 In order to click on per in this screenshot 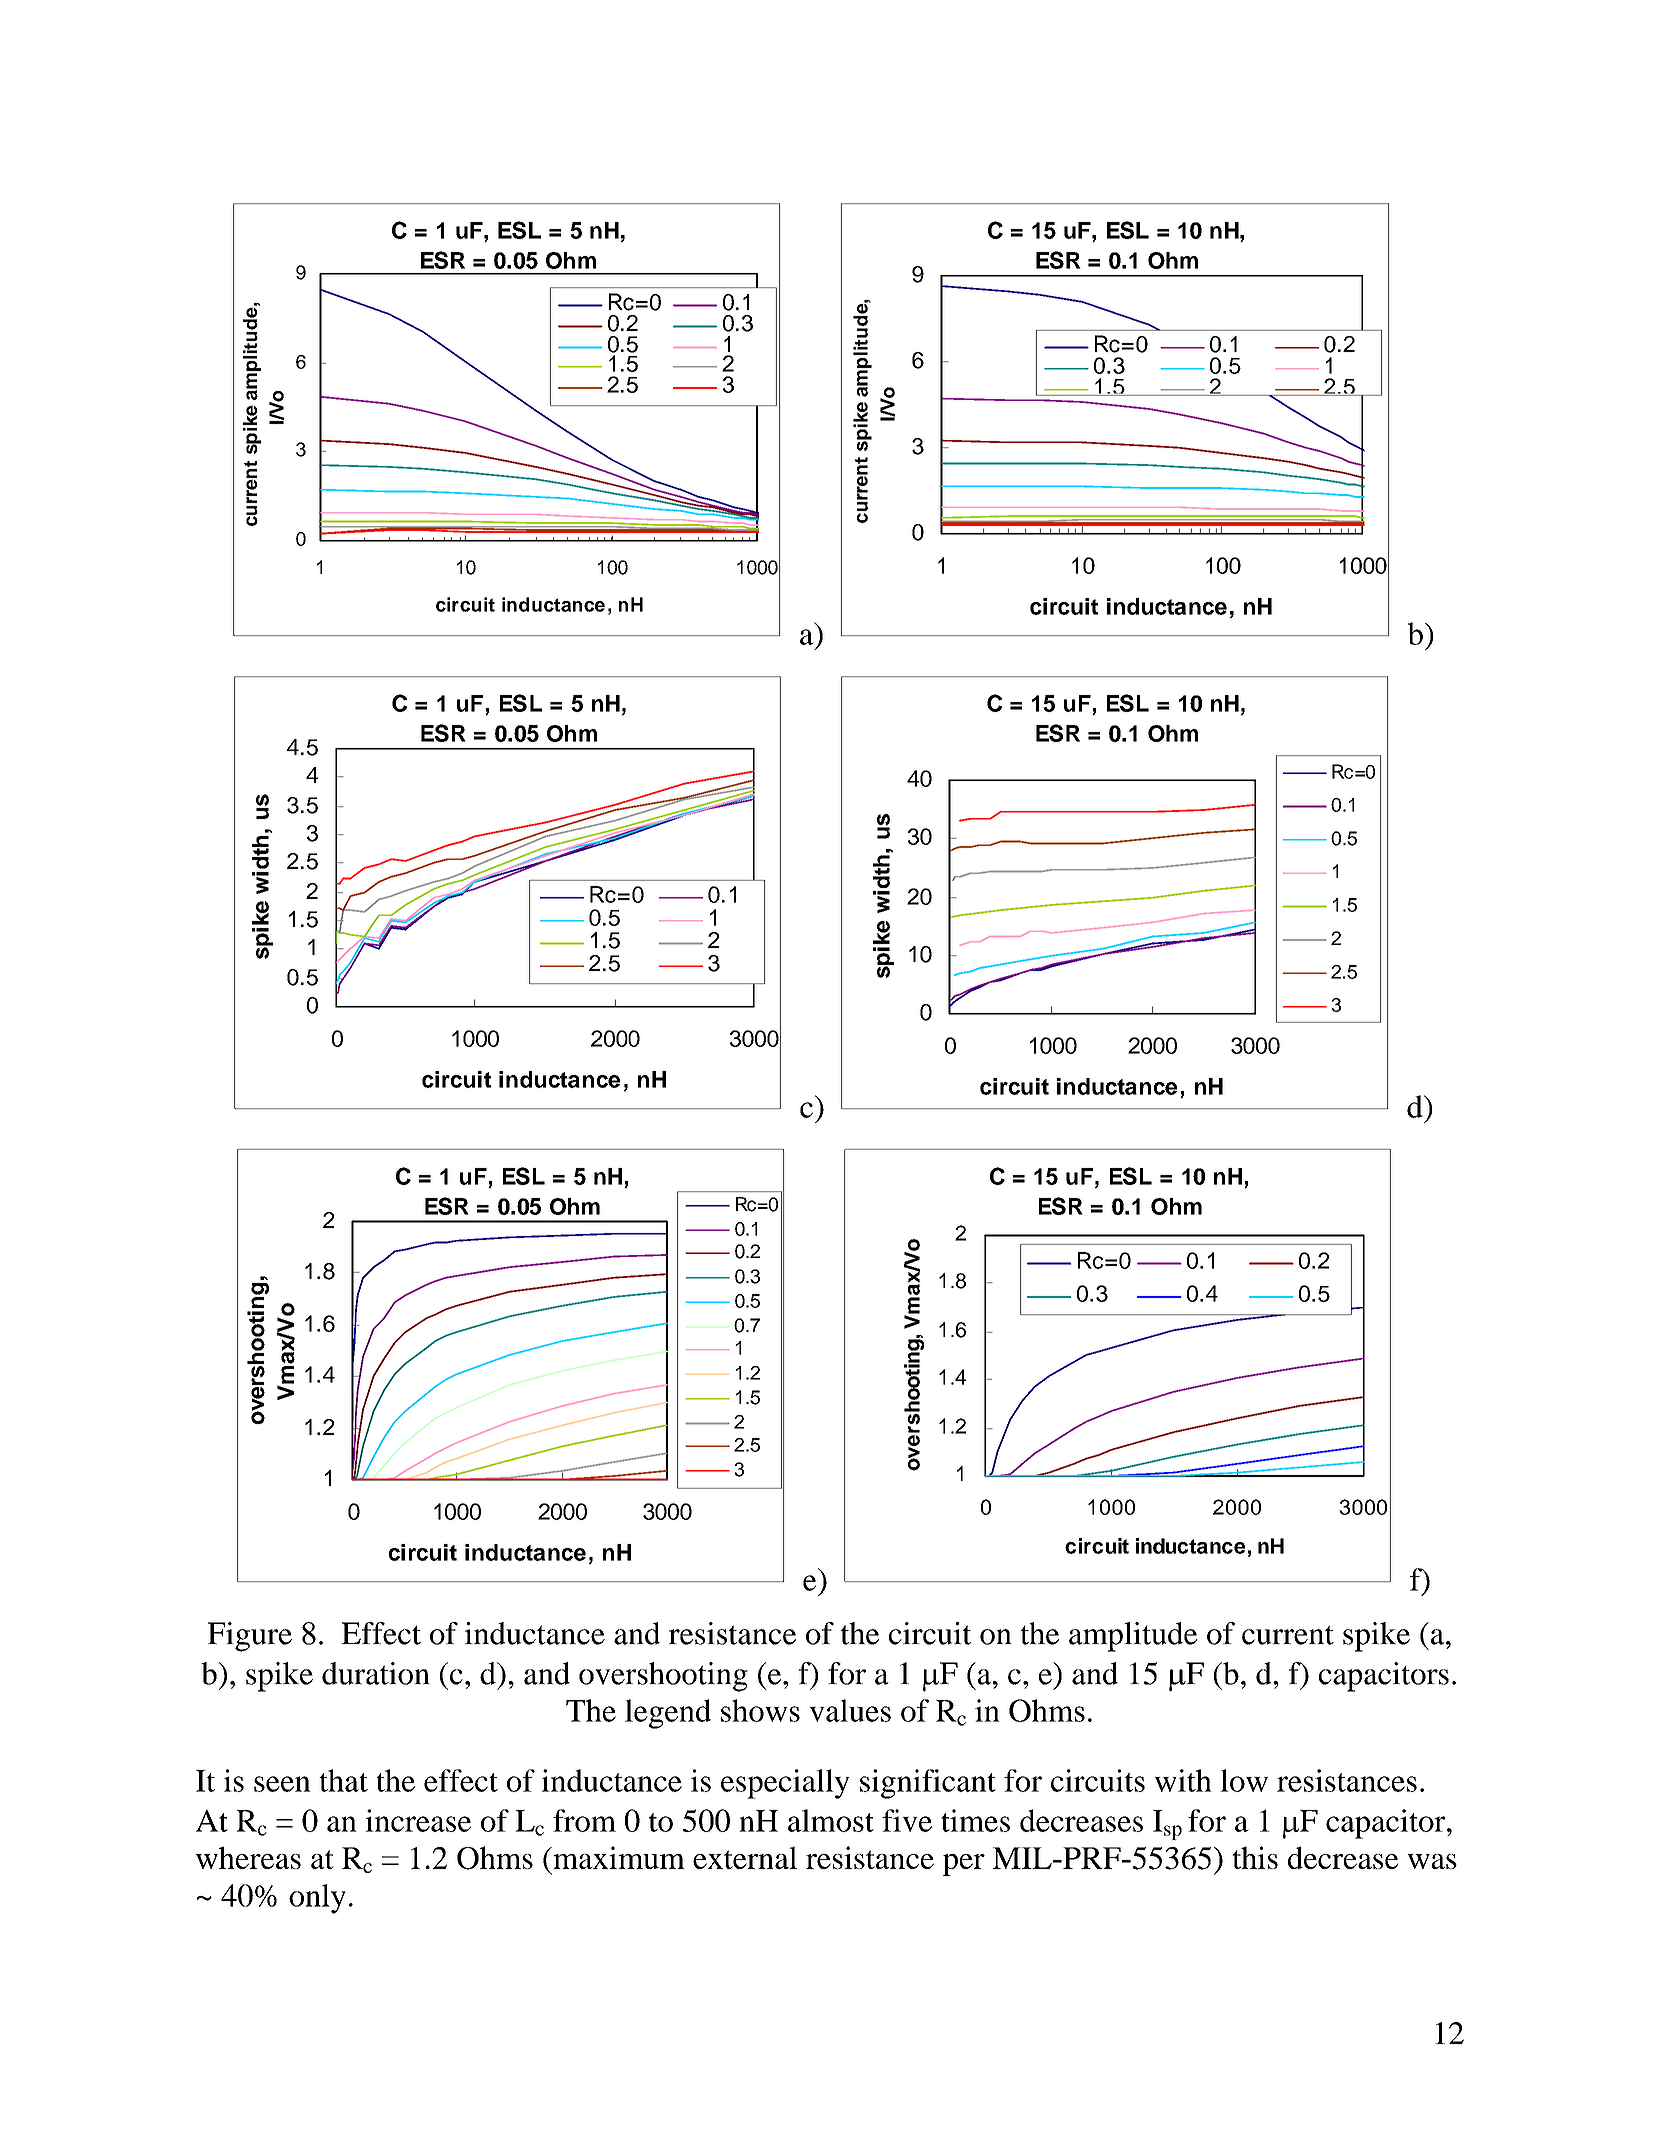, I will do `click(964, 1865)`.
